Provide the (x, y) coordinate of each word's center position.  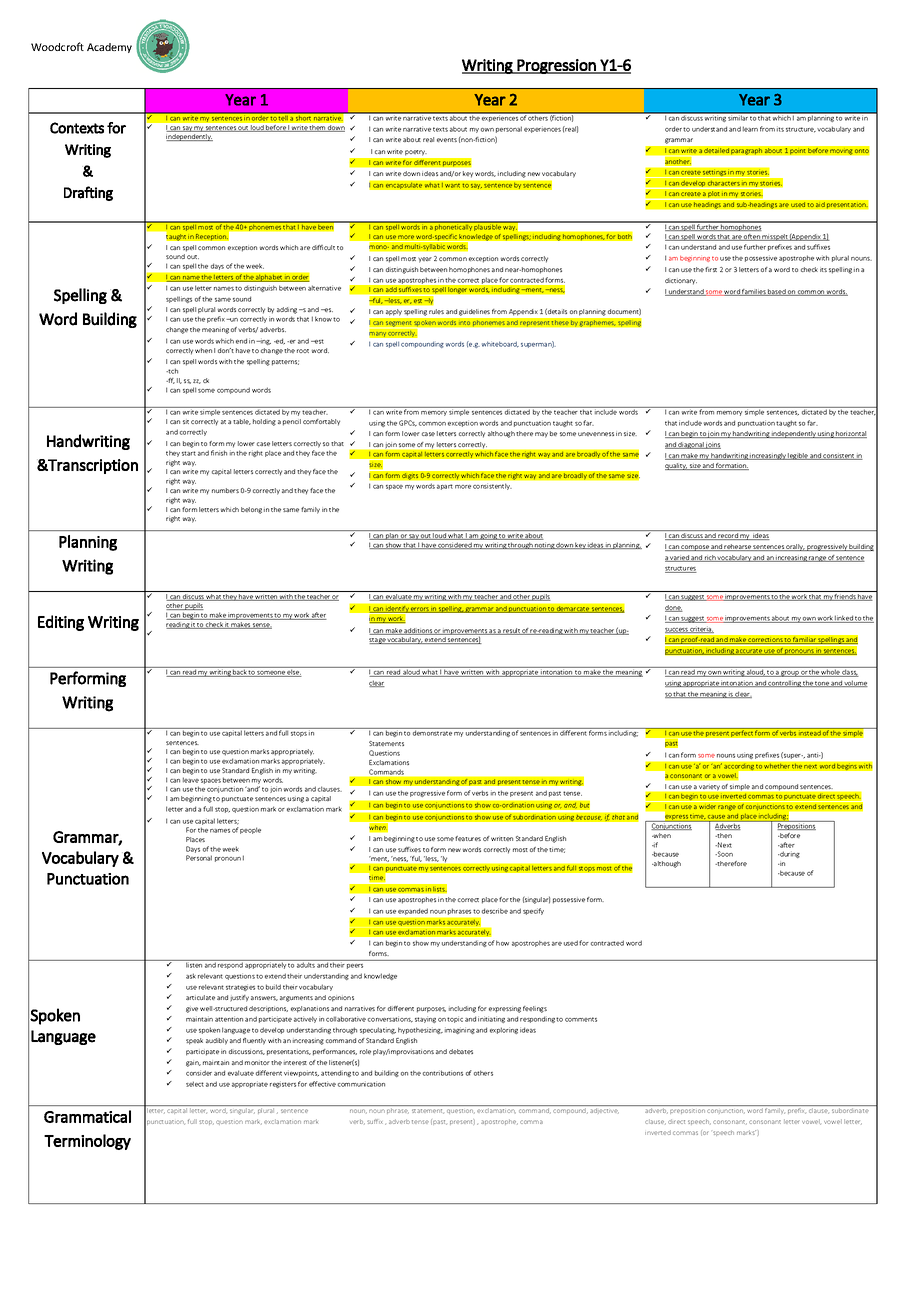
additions (418, 631)
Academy (109, 48)
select (195, 1084)
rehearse (738, 547)
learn (750, 129)
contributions (443, 1073)
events (447, 140)
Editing (61, 623)
